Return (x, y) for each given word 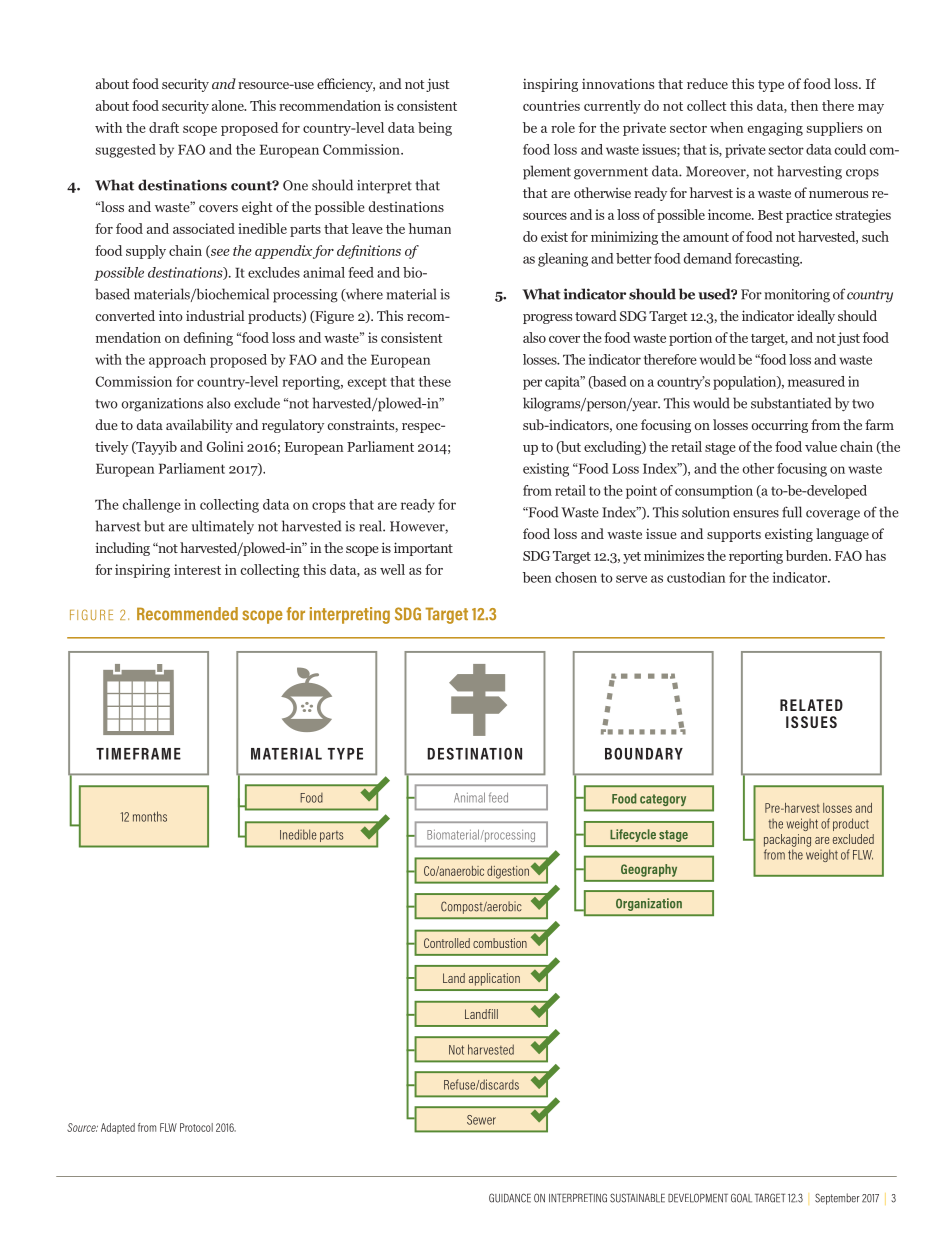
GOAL (741, 1198)
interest (197, 569)
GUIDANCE (510, 1198)
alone (229, 105)
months (150, 816)
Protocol (196, 1127)
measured (816, 381)
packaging (787, 840)
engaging (775, 129)
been (537, 577)
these (435, 381)
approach (177, 361)
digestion (508, 872)
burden (808, 555)
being (435, 129)
